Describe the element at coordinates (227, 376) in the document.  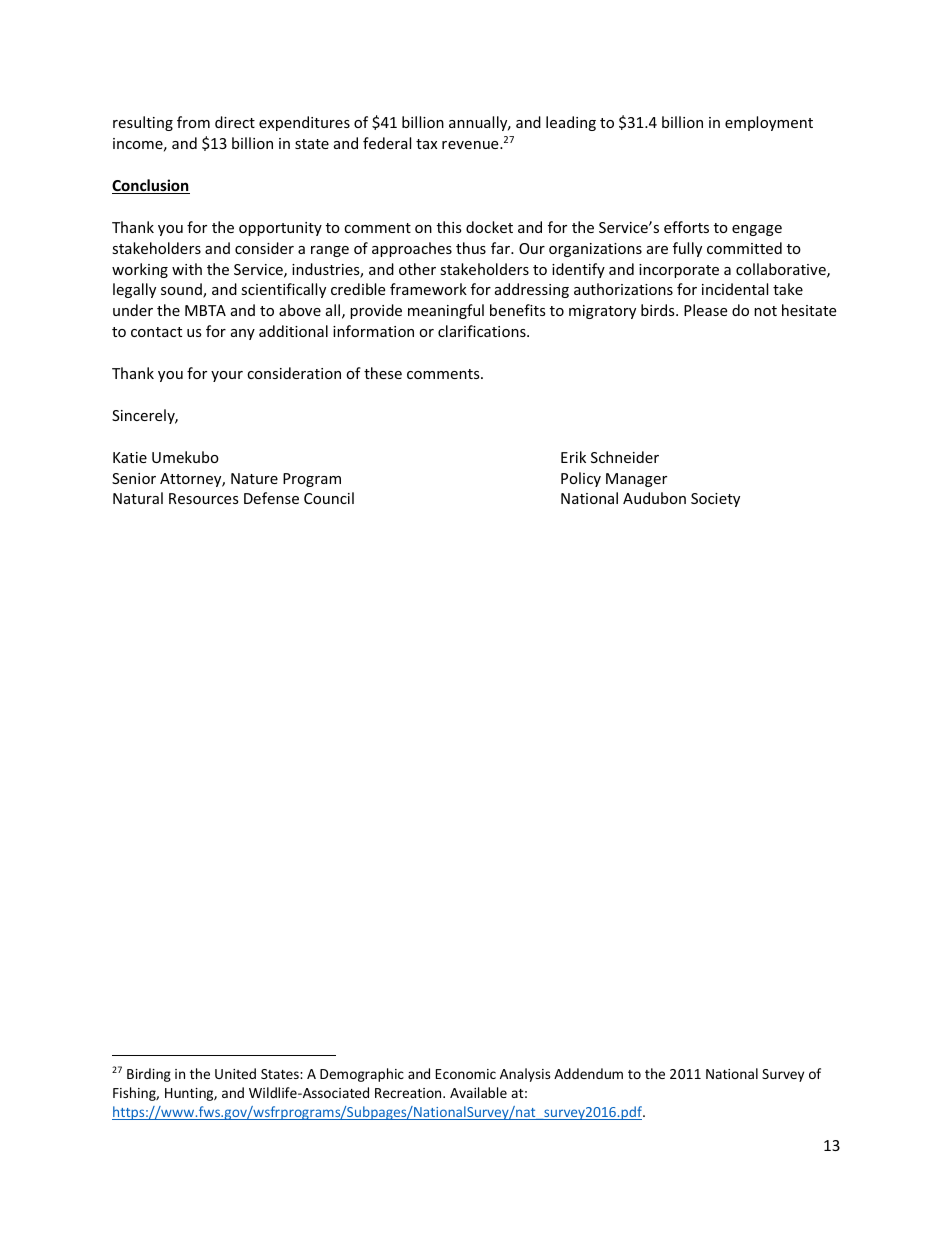
I see `your` at that location.
